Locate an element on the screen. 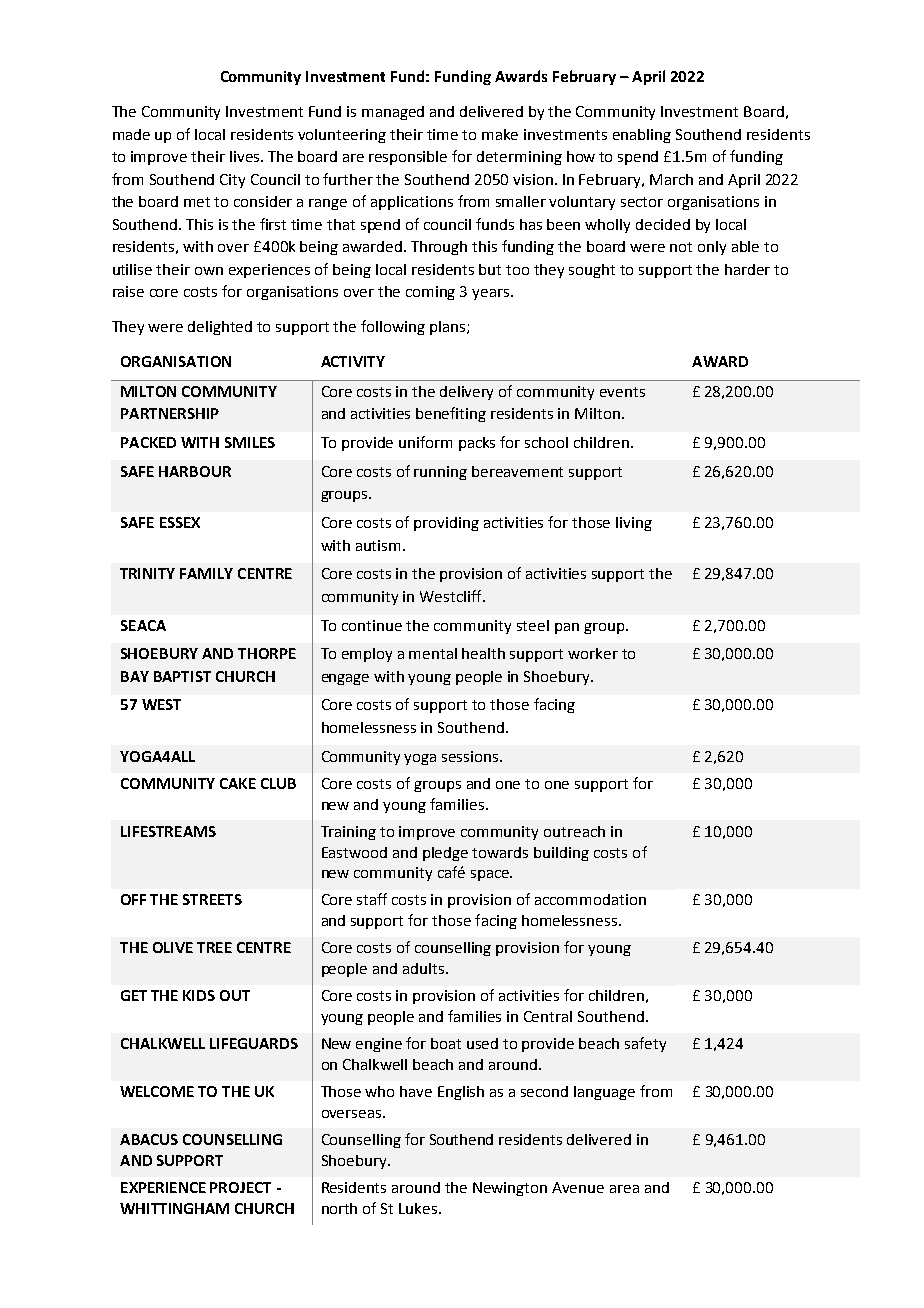 Image resolution: width=924 pixels, height=1308 pixels. events is located at coordinates (622, 392).
